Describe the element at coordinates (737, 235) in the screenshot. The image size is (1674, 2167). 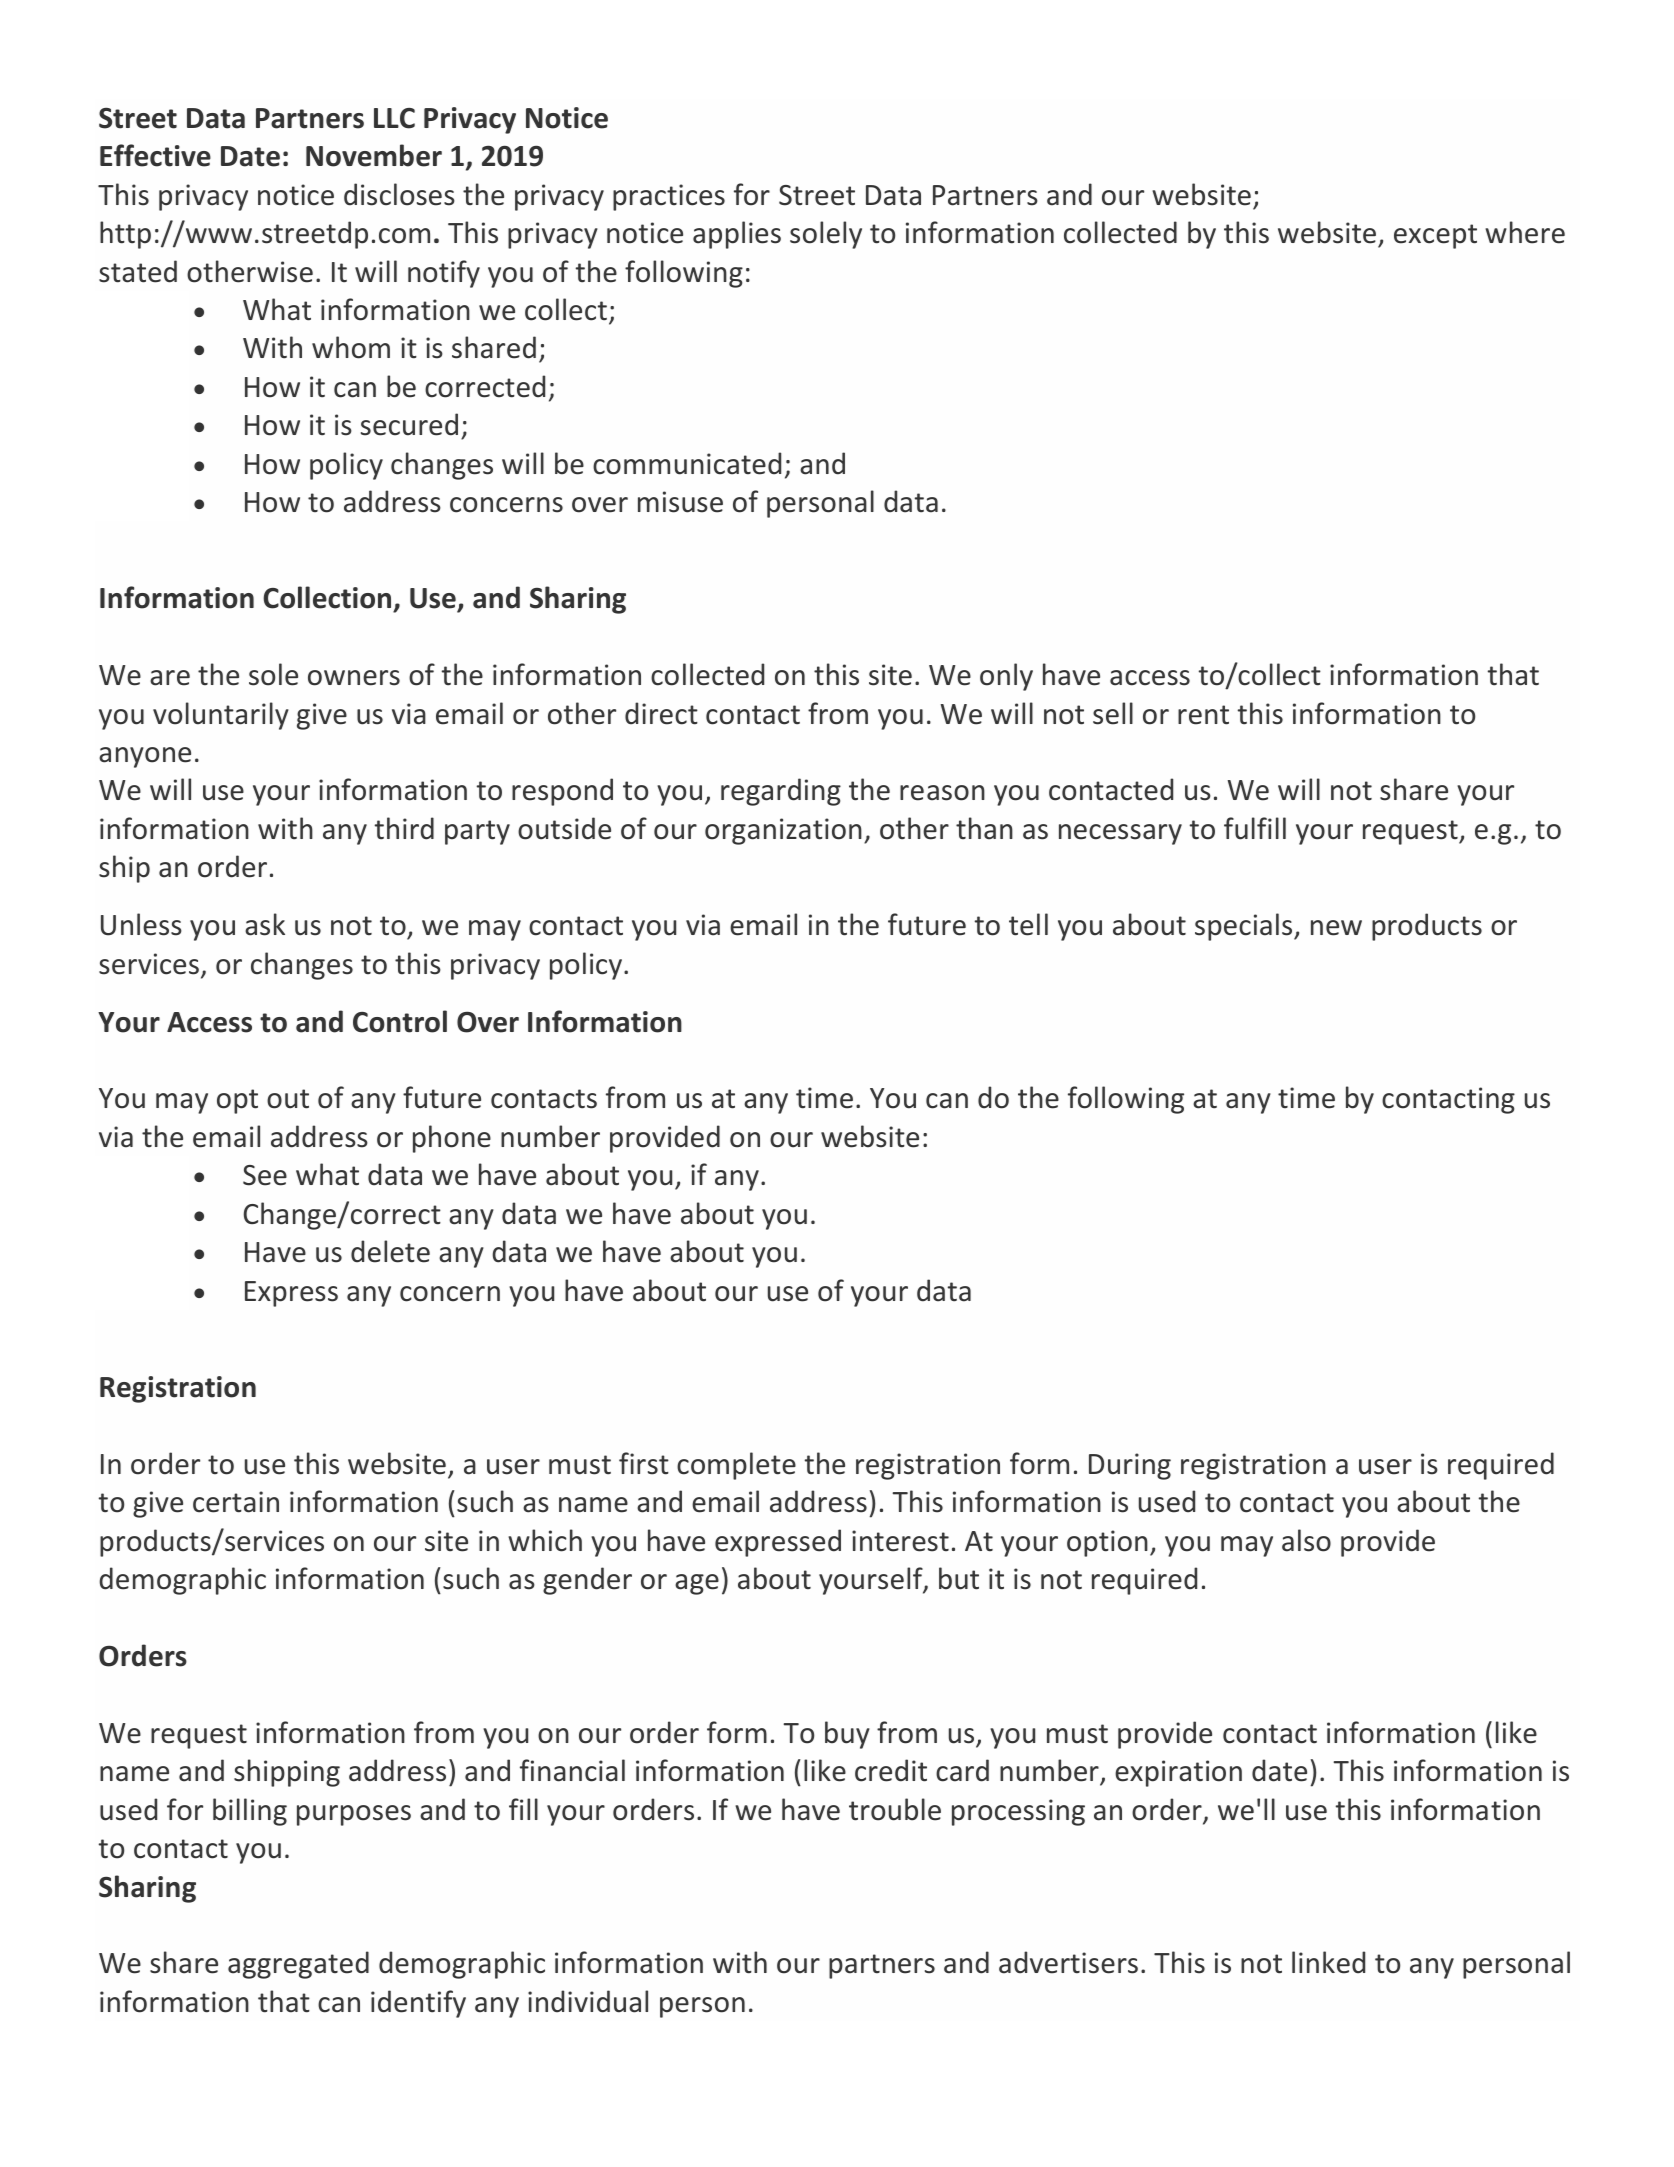
I see `applies` at that location.
